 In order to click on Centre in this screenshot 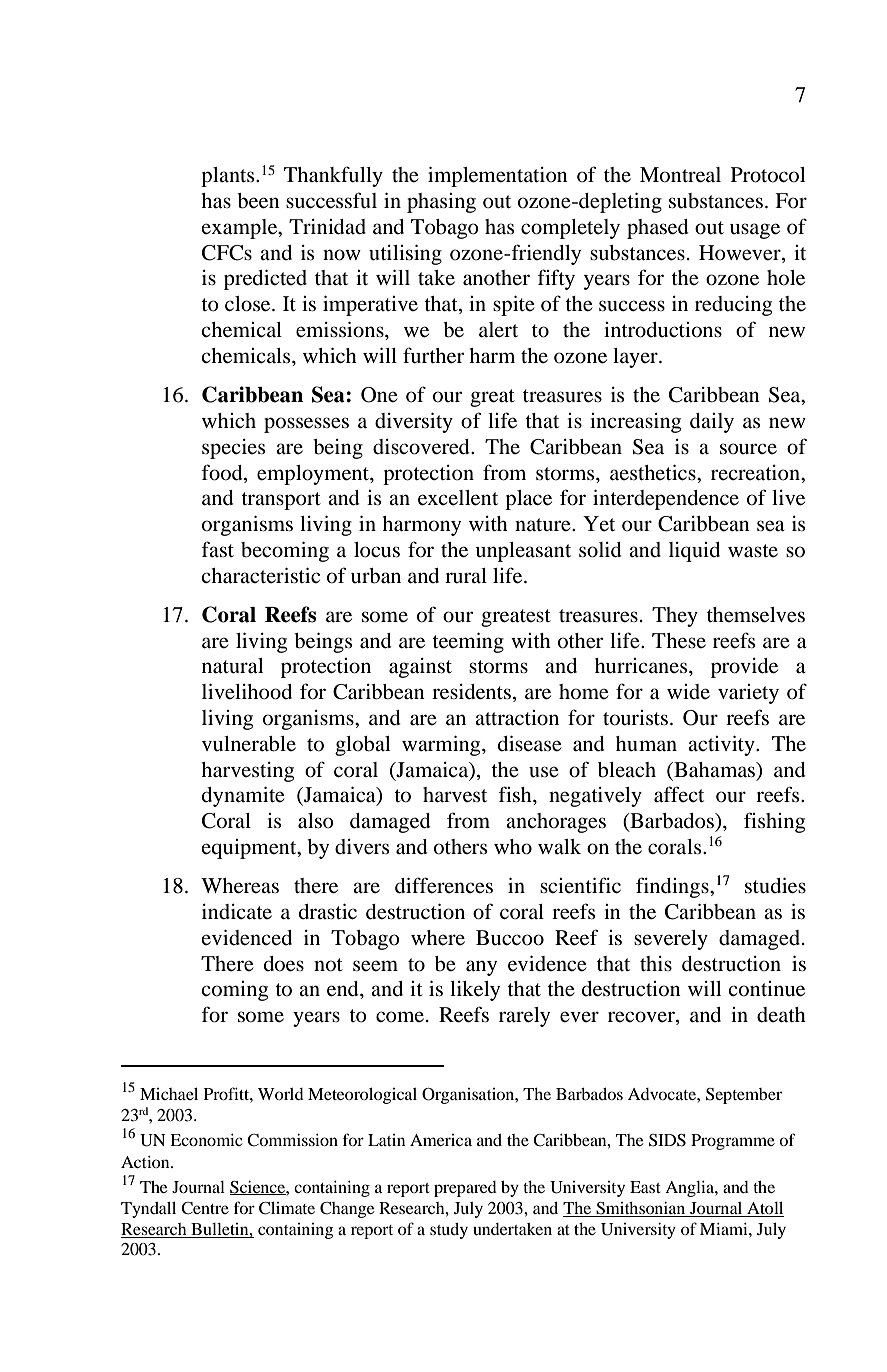, I will do `click(205, 1208)`.
